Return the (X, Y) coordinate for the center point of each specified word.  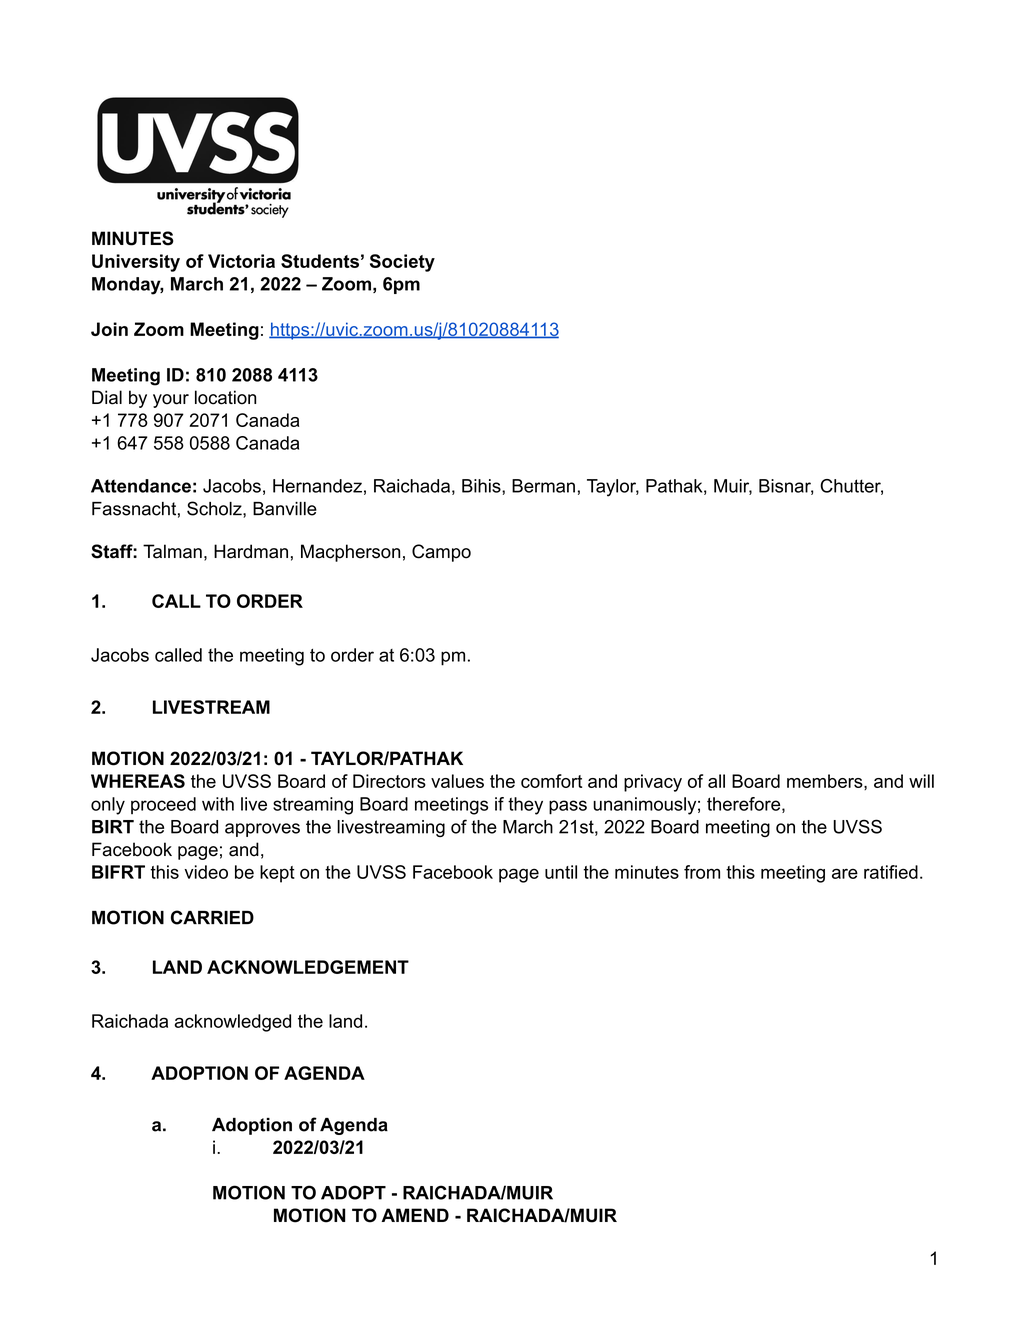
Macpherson (350, 553)
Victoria (241, 261)
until (561, 872)
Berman (543, 486)
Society (402, 263)
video (206, 872)
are (845, 873)
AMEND (415, 1215)
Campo (441, 553)
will (921, 781)
